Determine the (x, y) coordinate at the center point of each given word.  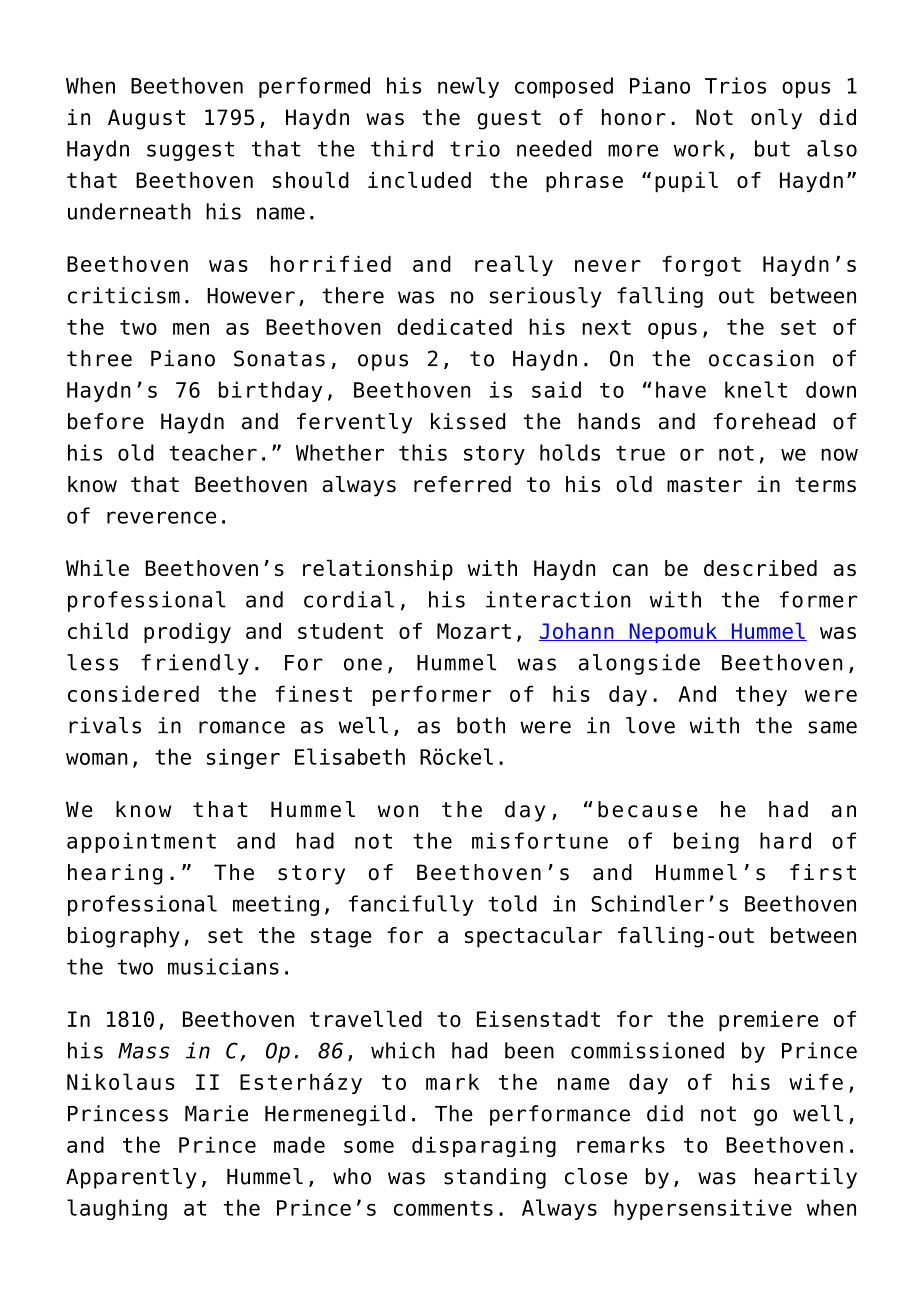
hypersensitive (703, 1209)
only (776, 119)
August (146, 119)
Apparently (131, 1178)
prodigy (187, 633)
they (761, 695)
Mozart (474, 631)
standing (495, 1178)
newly (468, 87)
